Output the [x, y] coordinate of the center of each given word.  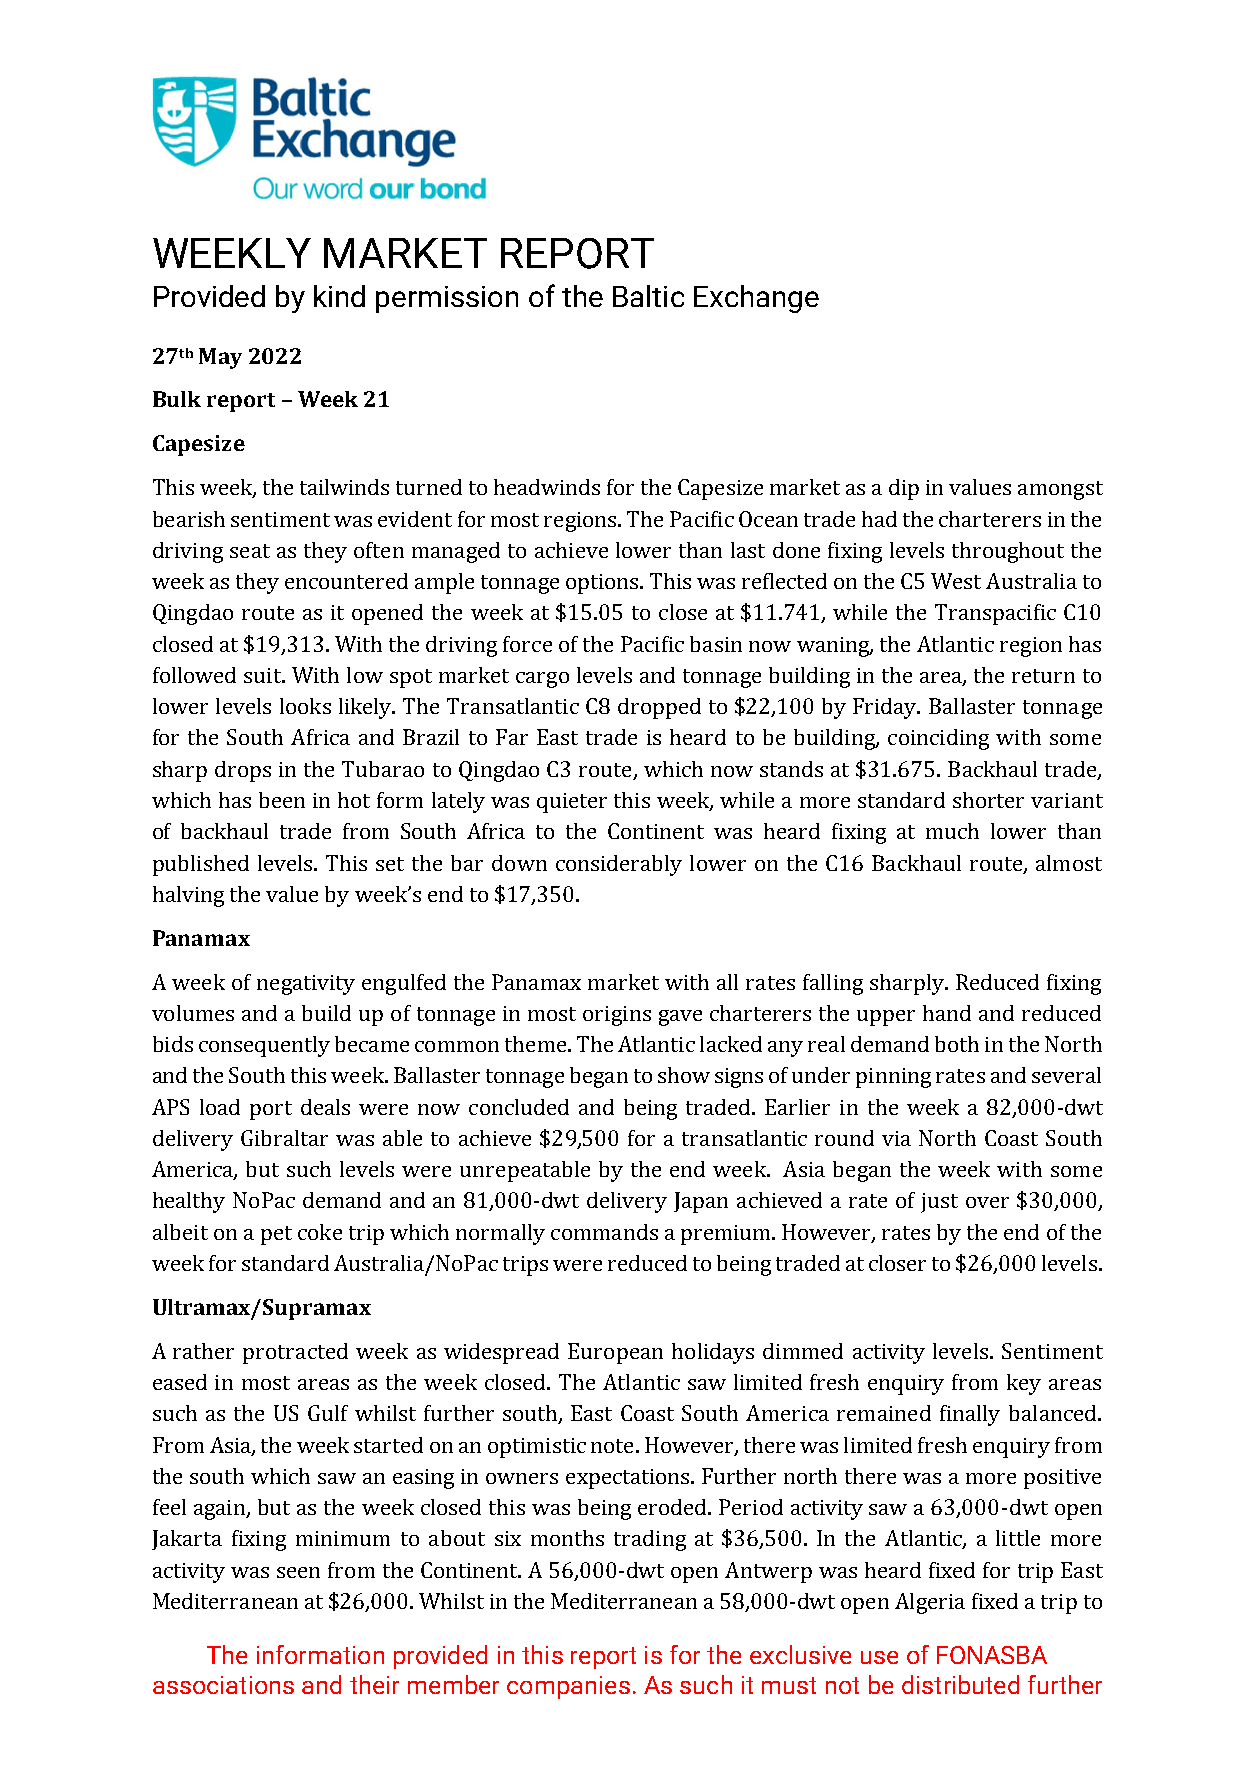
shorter [988, 800]
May [220, 358]
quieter [572, 803]
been [282, 800]
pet [276, 1235]
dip [904, 489]
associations [223, 1685]
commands [604, 1232]
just [939, 1203]
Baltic [648, 296]
